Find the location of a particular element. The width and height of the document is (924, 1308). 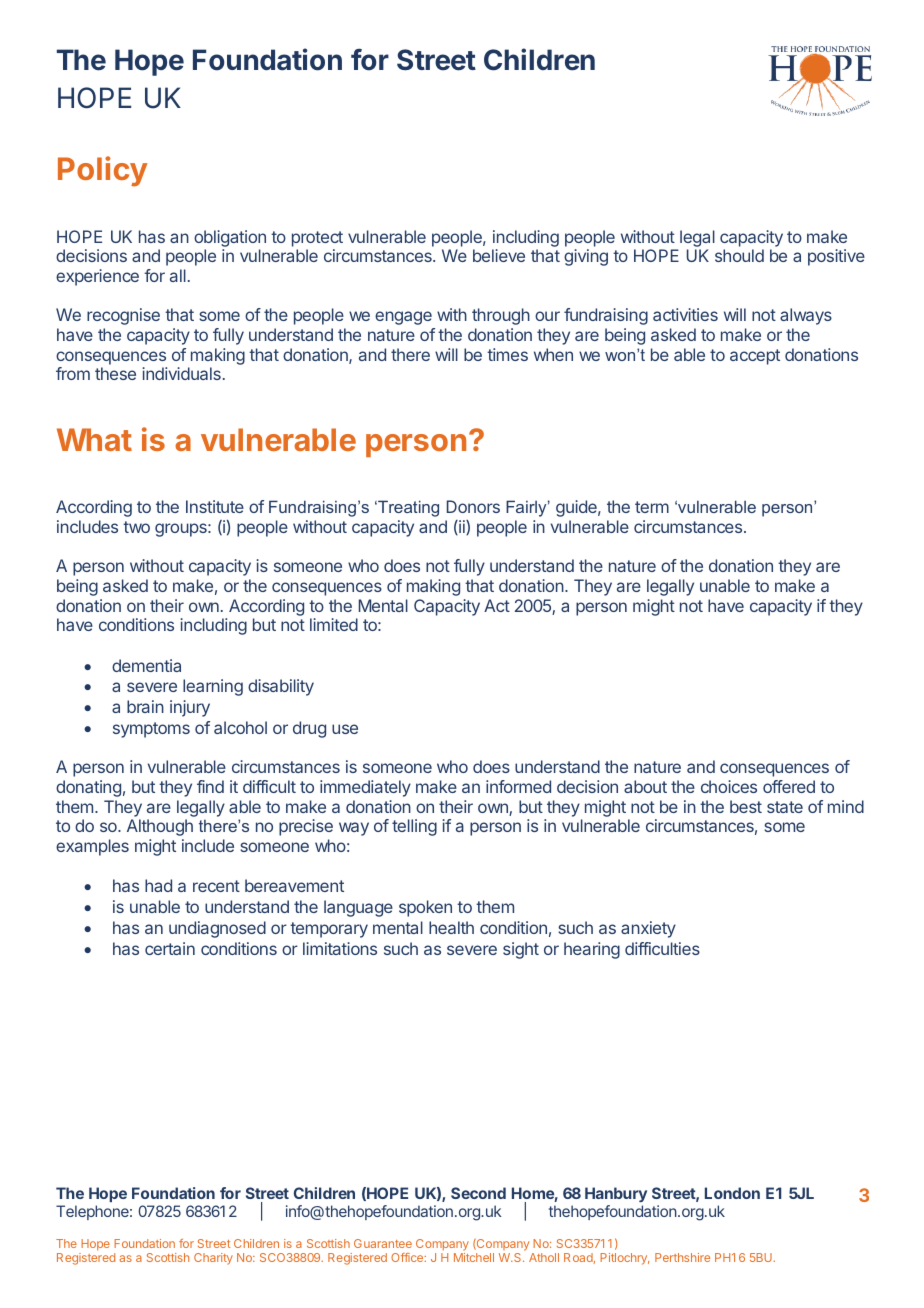

should is located at coordinates (739, 255).
